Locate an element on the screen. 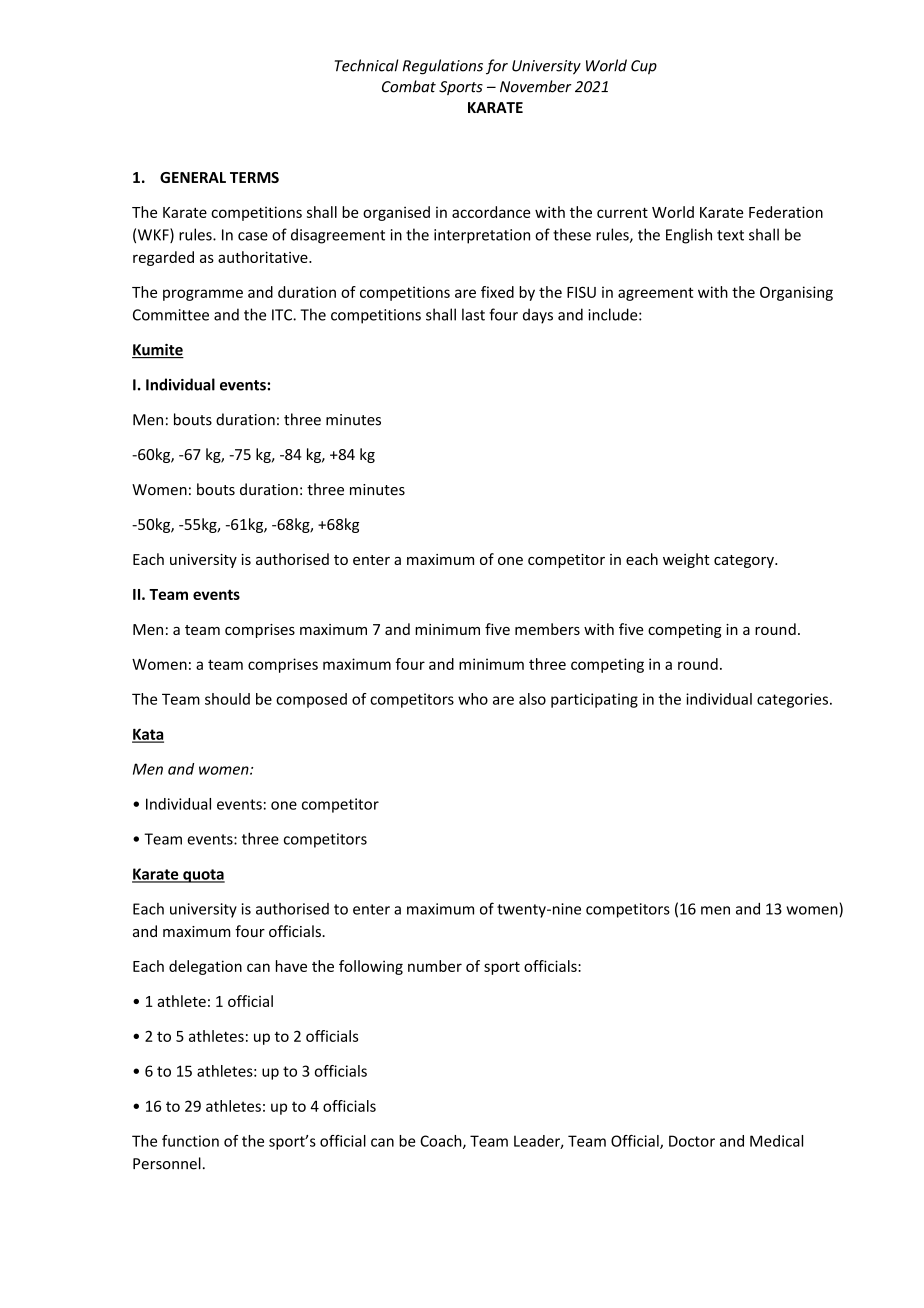  Organising is located at coordinates (796, 293).
